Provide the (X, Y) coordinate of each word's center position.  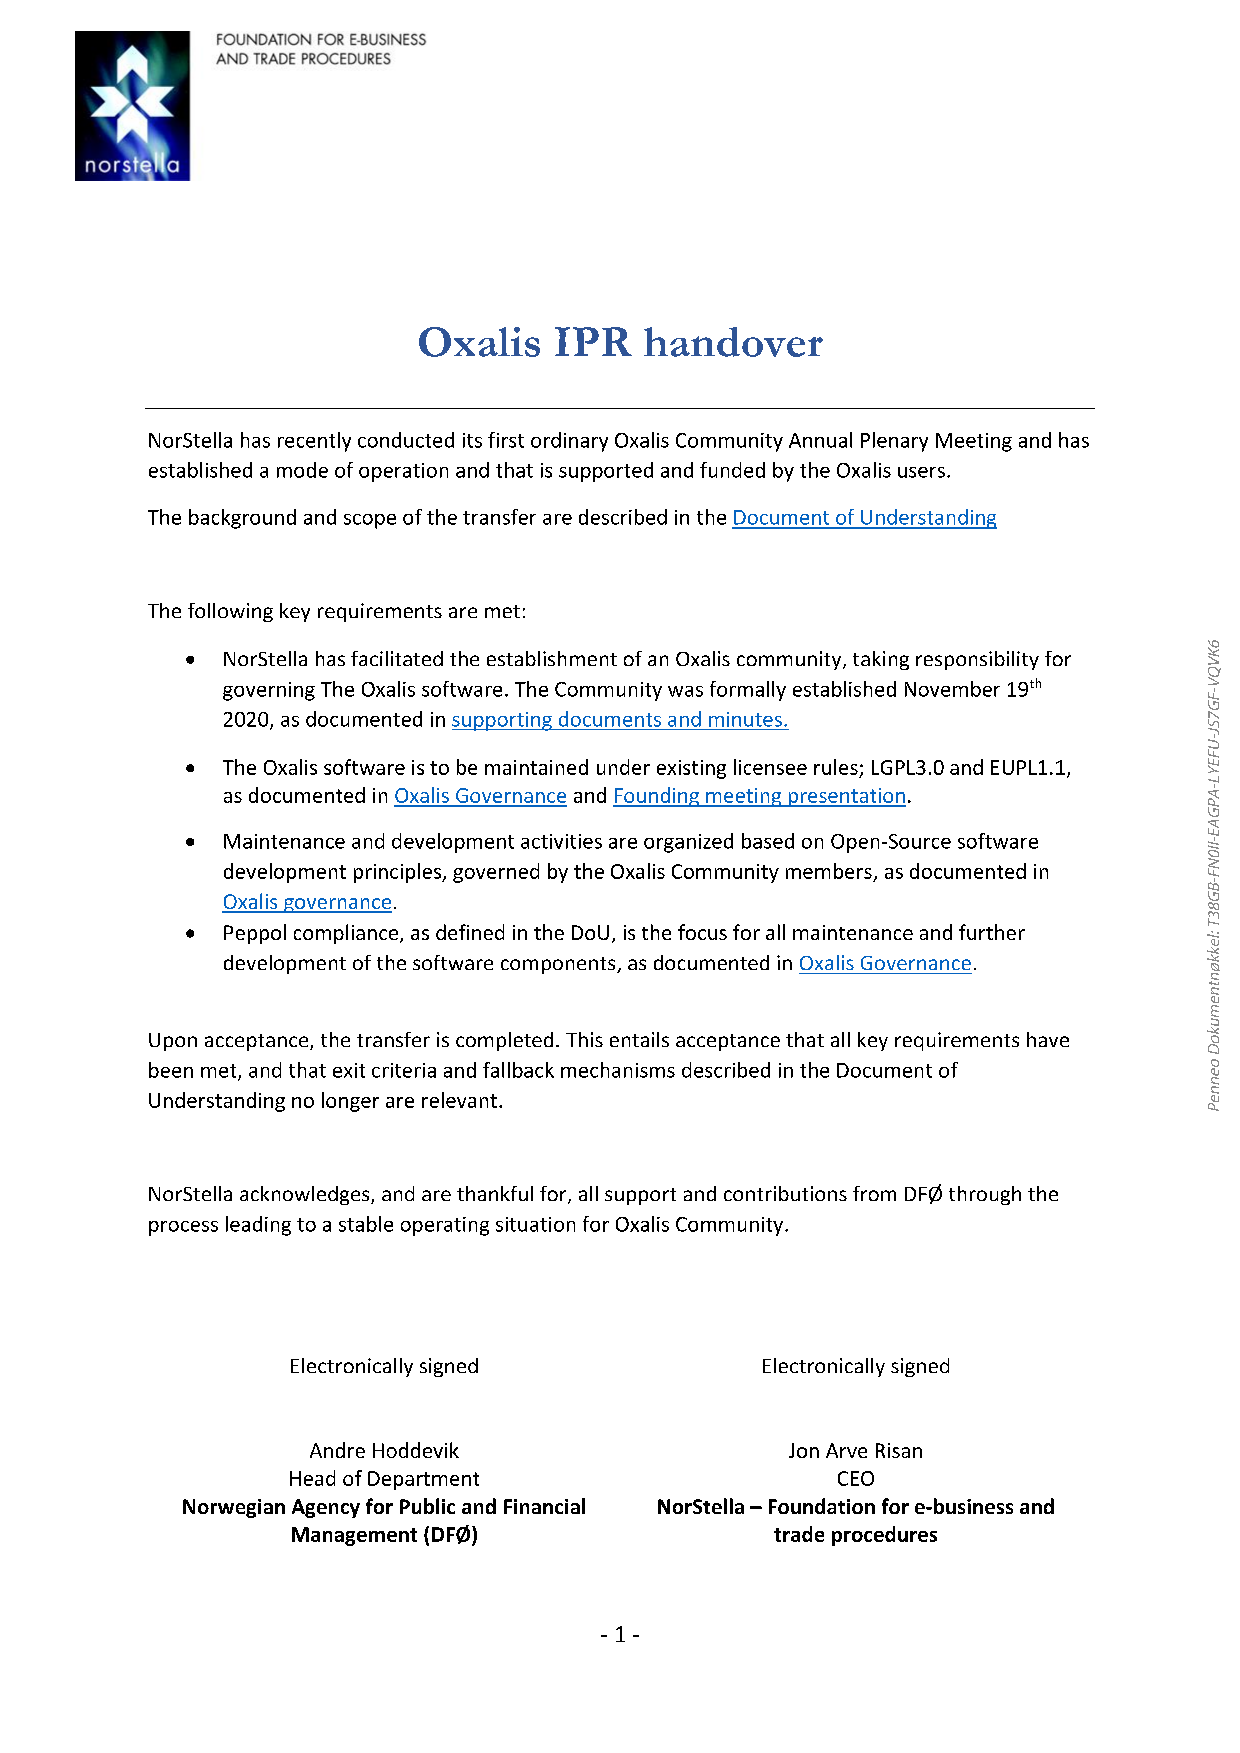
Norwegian (234, 1508)
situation (535, 1224)
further (992, 932)
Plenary (894, 442)
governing (269, 691)
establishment (552, 658)
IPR (593, 341)
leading (258, 1226)
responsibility (977, 660)
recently (314, 442)
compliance (346, 934)
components (559, 965)
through (985, 1195)
